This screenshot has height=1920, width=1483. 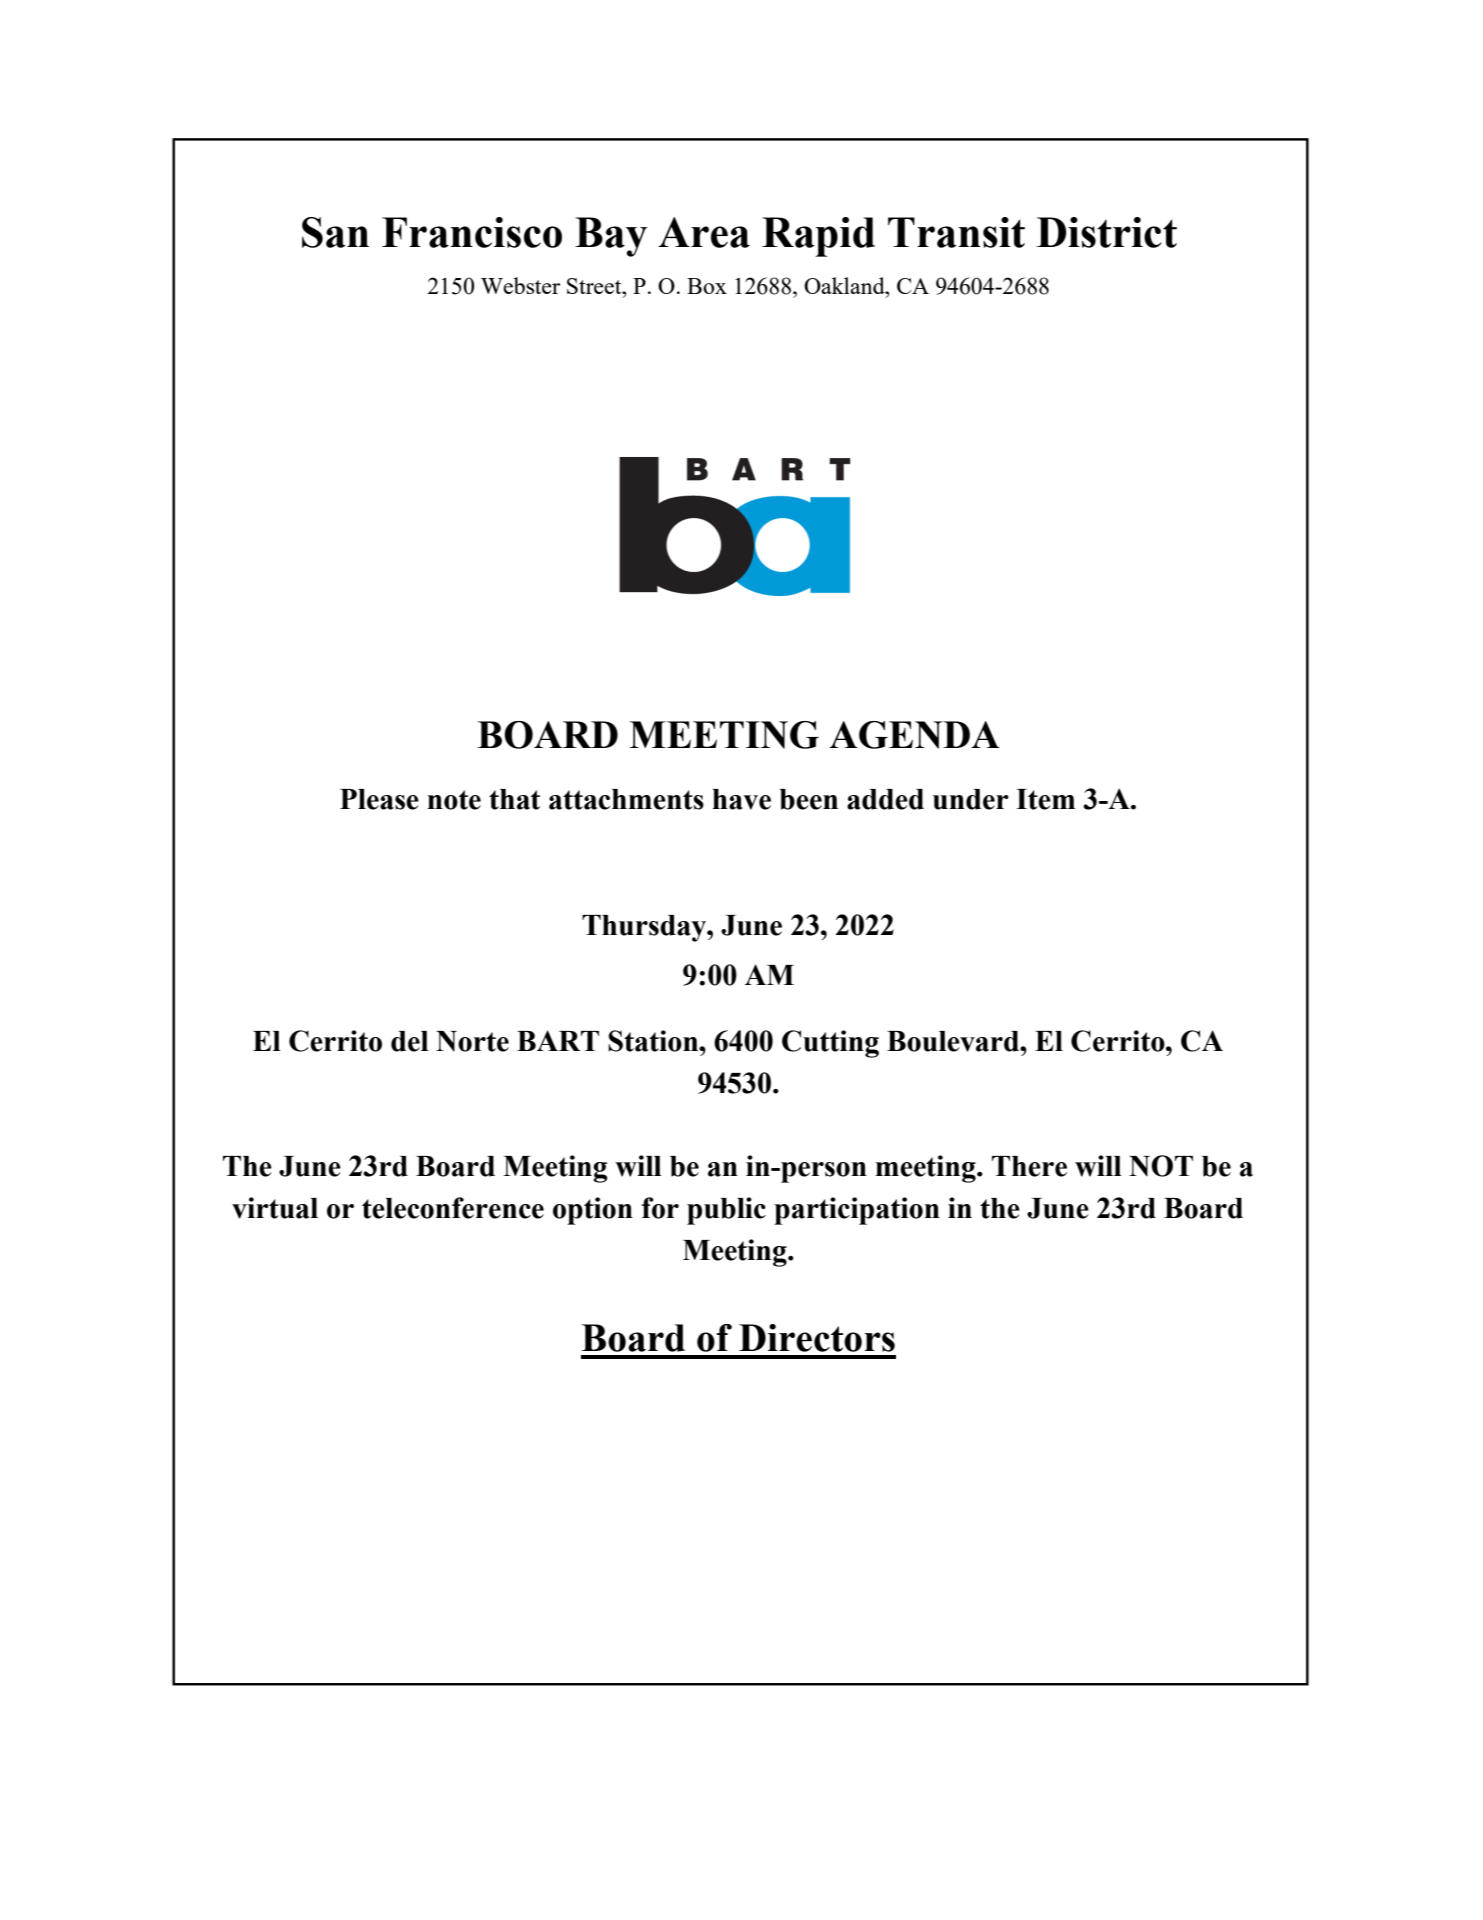 I want to click on Cutting, so click(x=830, y=1044).
